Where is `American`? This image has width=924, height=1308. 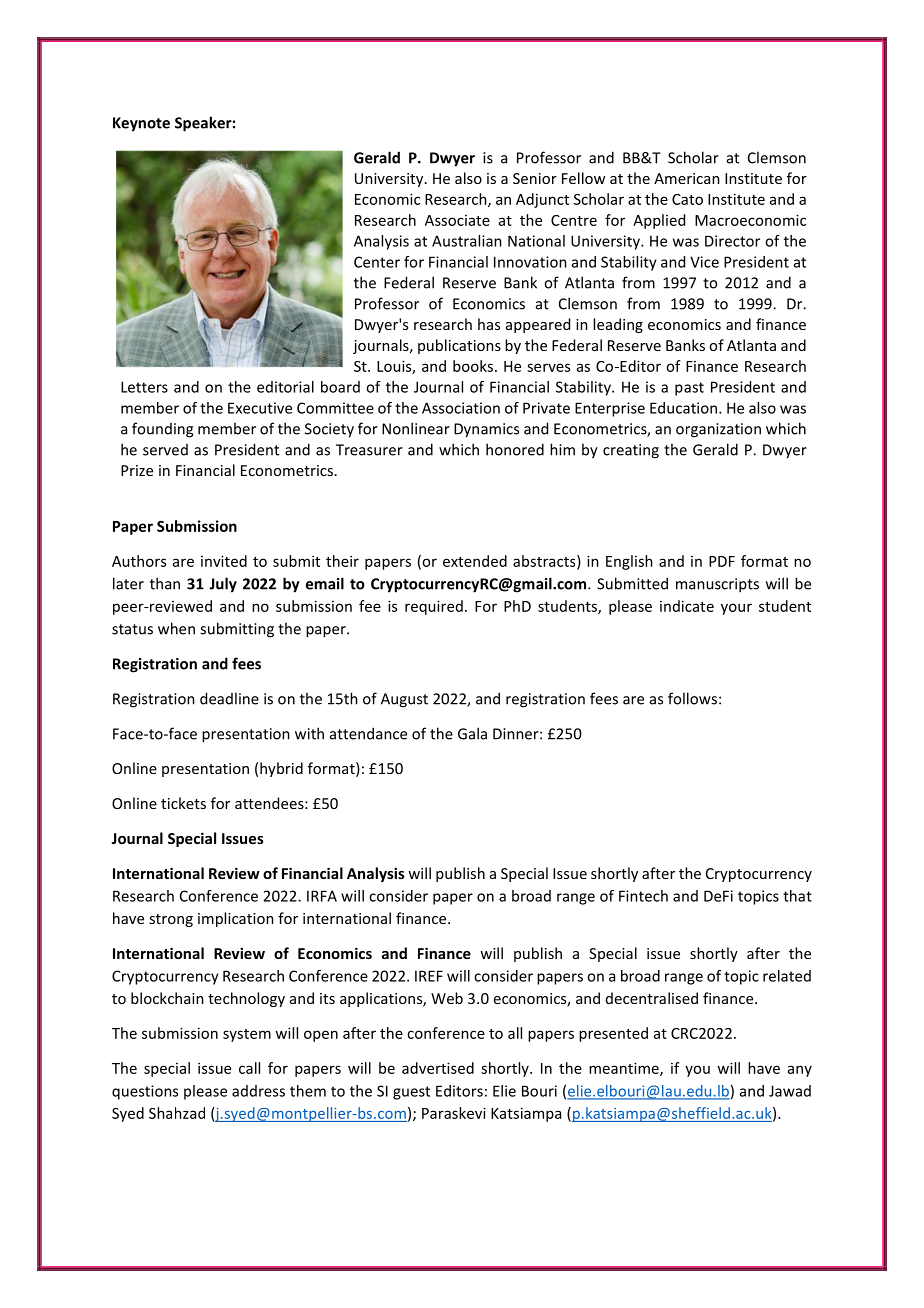
American is located at coordinates (687, 178).
